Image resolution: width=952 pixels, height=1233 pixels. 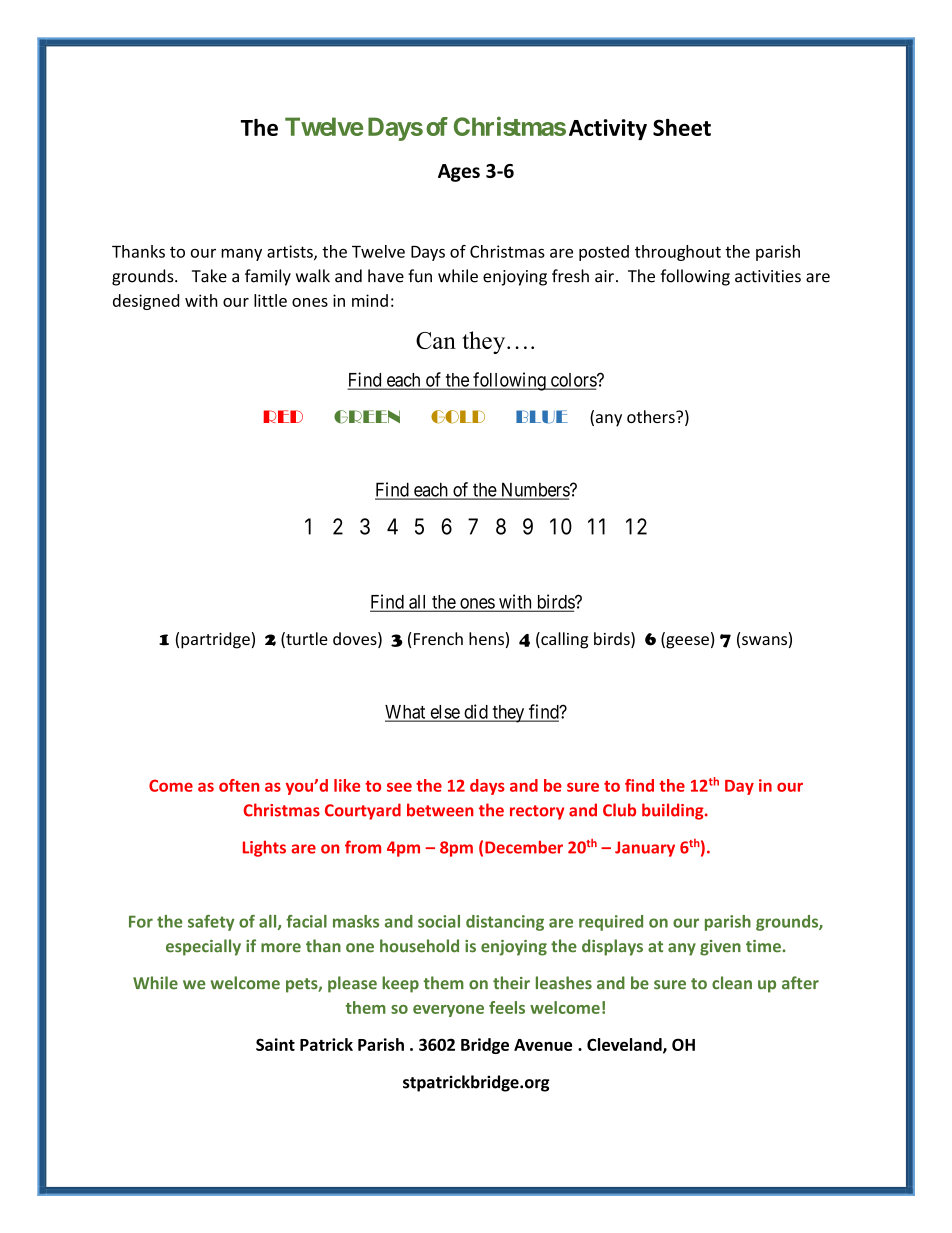 I want to click on French, so click(x=438, y=638).
